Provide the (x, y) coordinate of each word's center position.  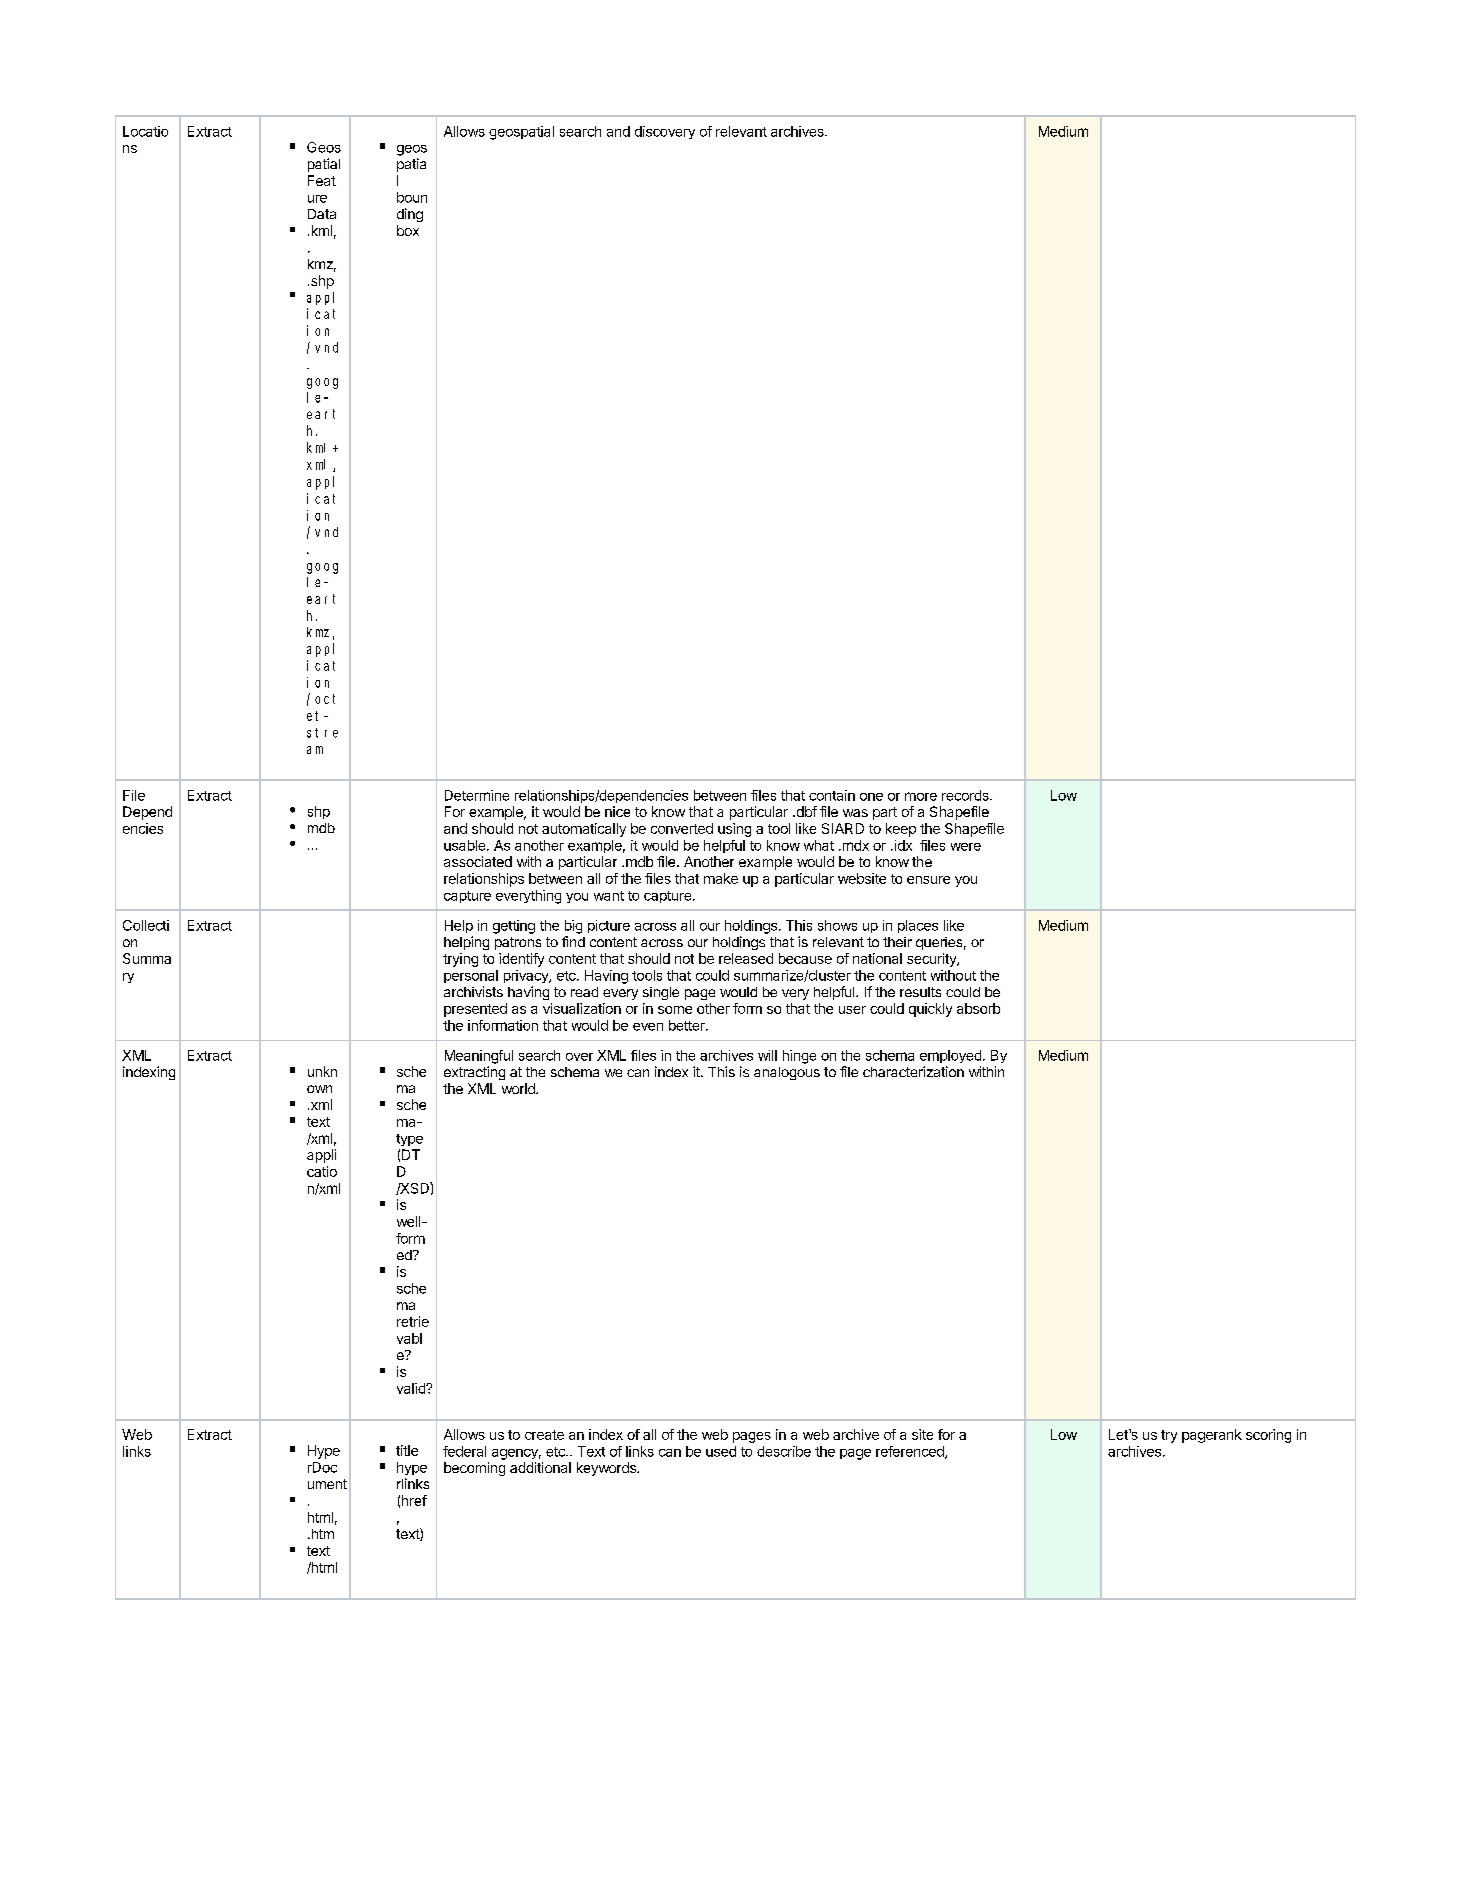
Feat (322, 180)
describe (784, 1451)
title (407, 1450)
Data (322, 214)
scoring (1268, 1436)
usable (466, 845)
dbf (805, 811)
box (408, 230)
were (966, 847)
